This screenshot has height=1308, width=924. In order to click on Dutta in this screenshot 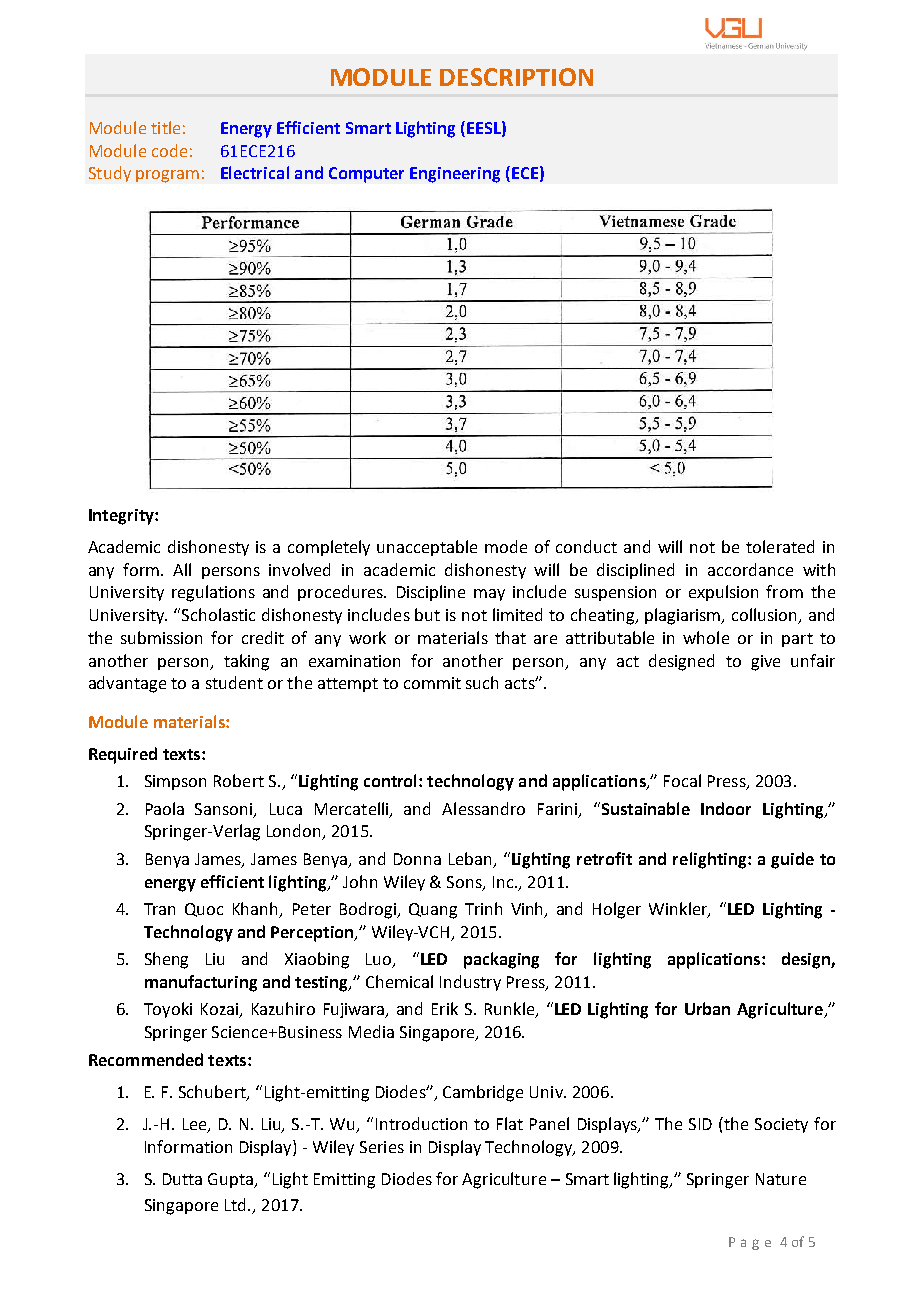, I will do `click(182, 1179)`.
